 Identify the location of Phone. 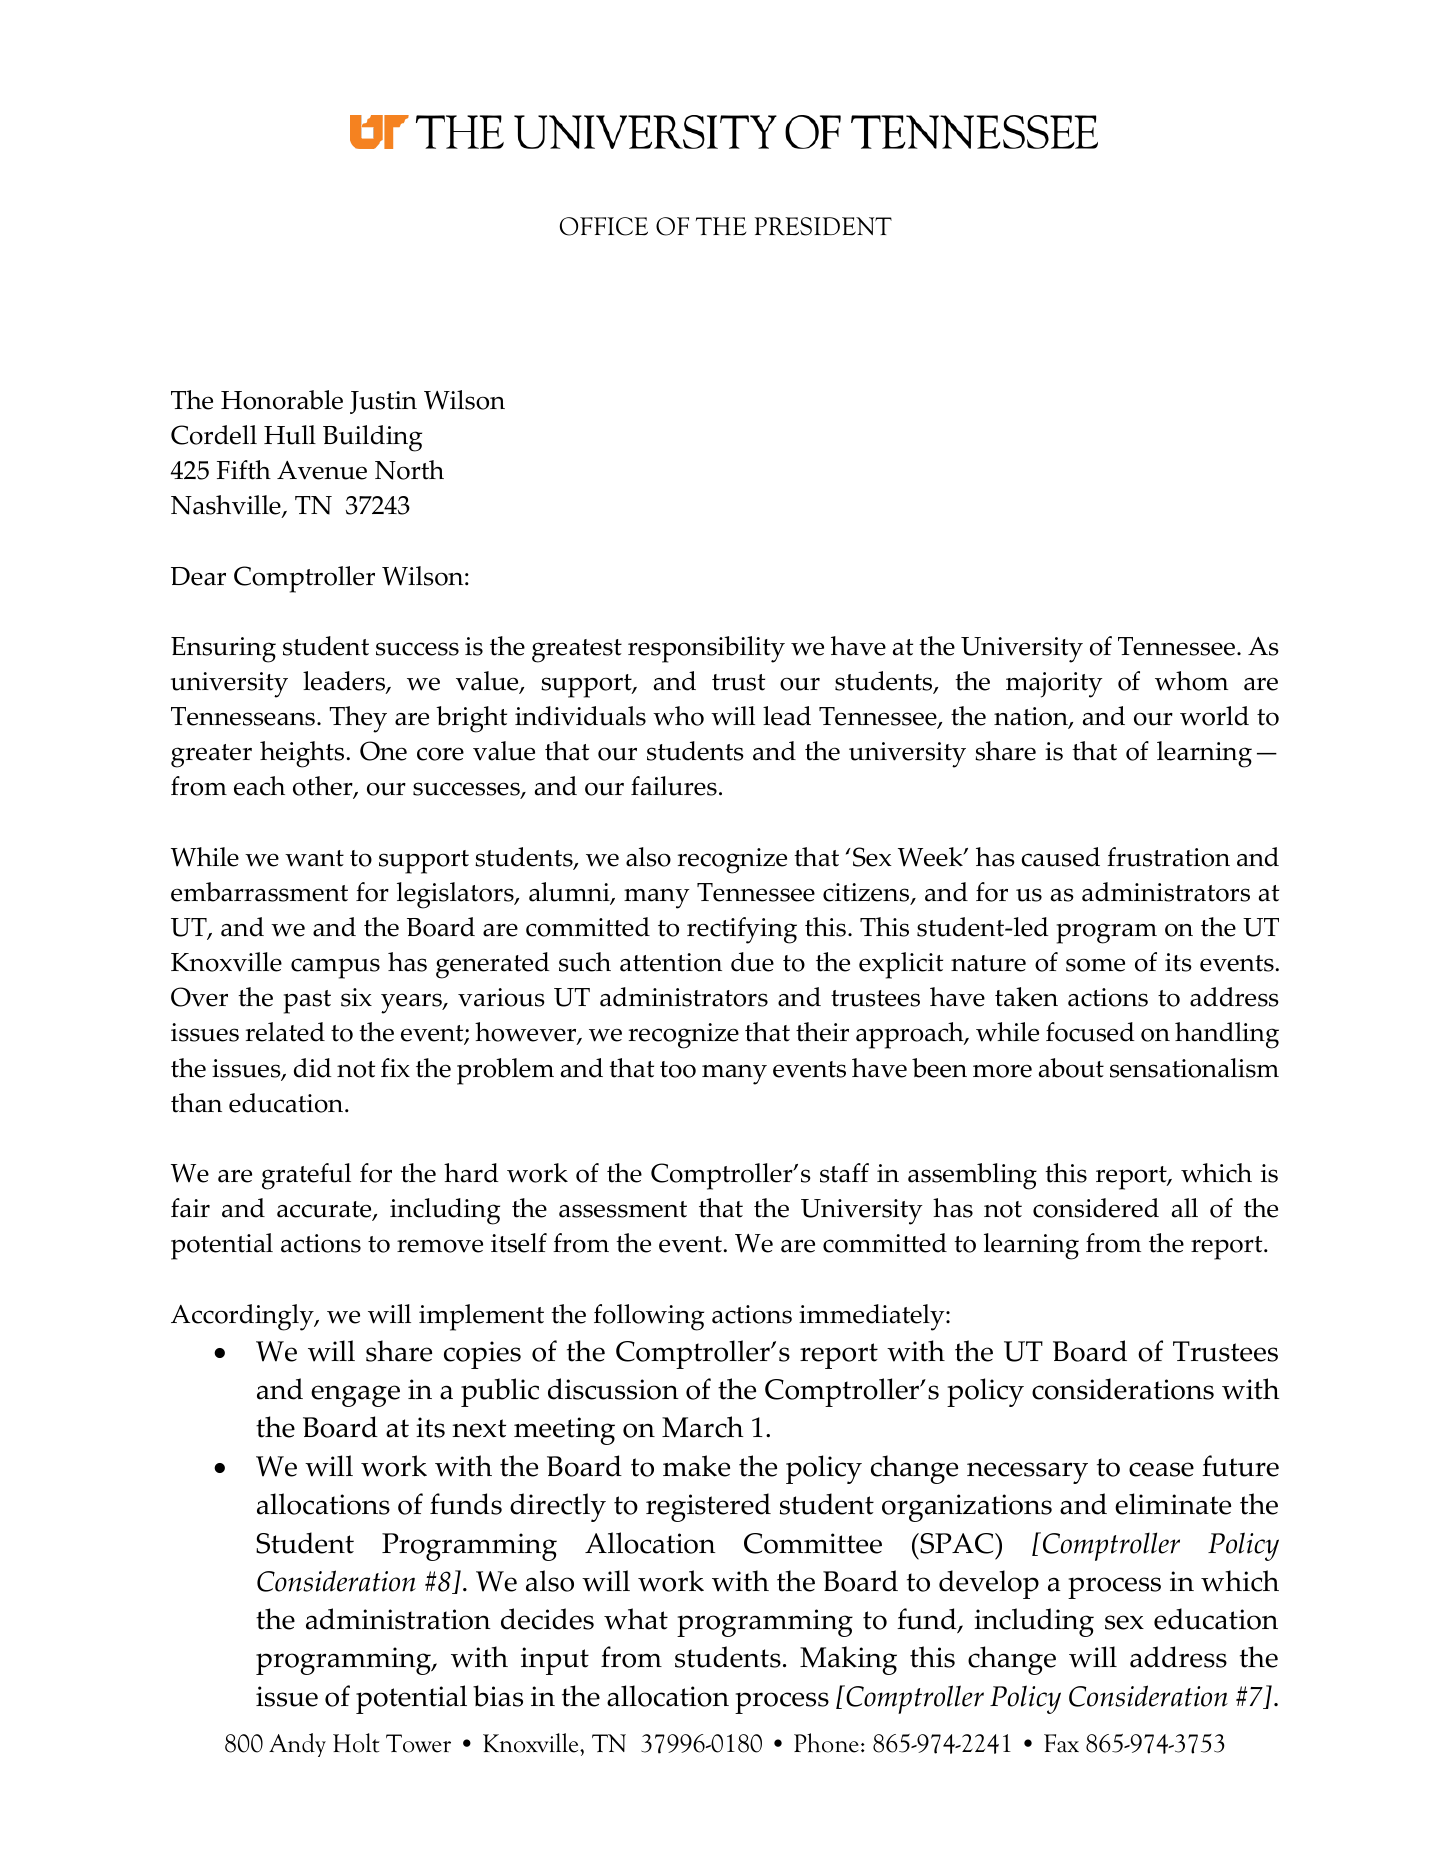
(826, 1743).
